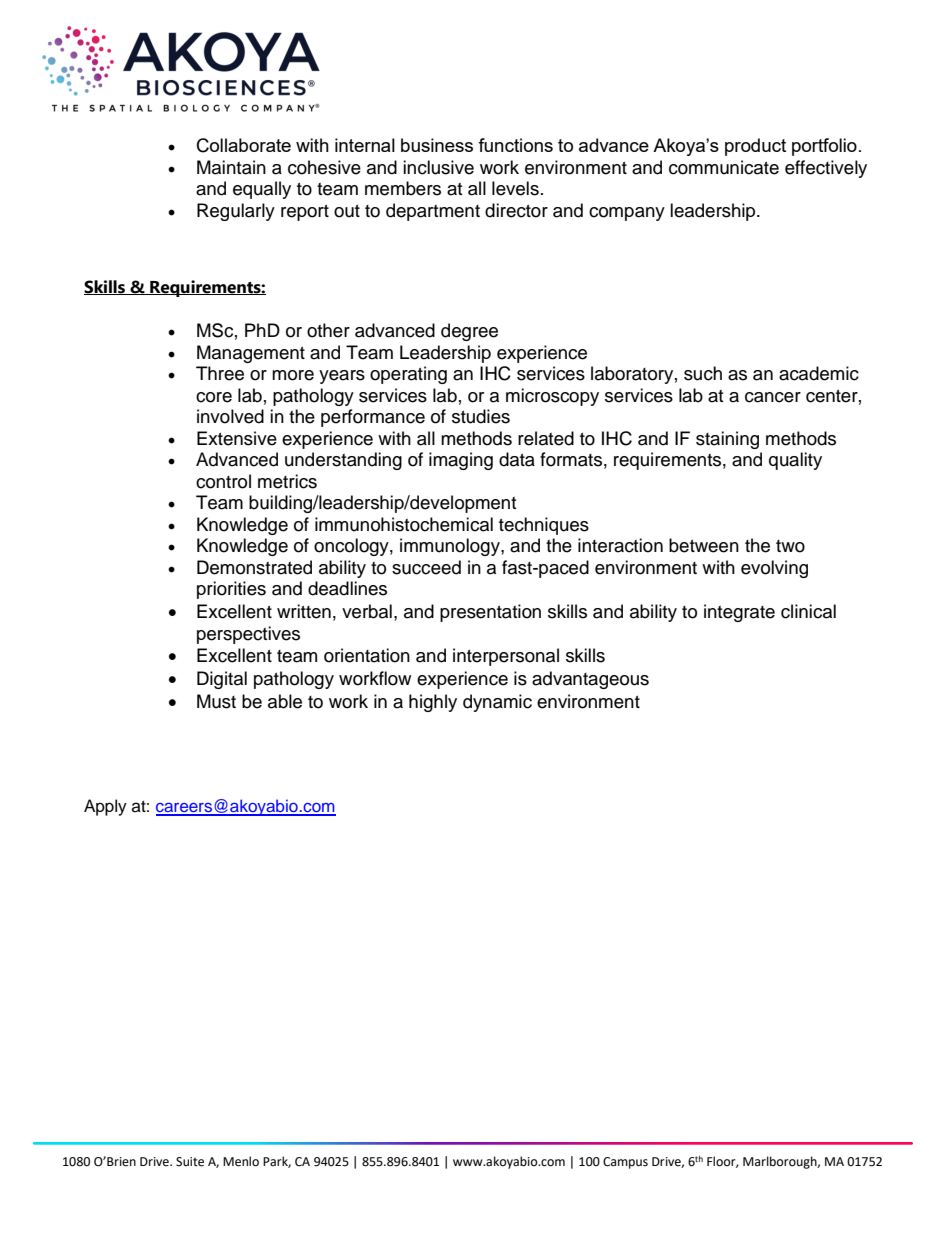 The height and width of the screenshot is (1233, 952). I want to click on integrate, so click(739, 613).
